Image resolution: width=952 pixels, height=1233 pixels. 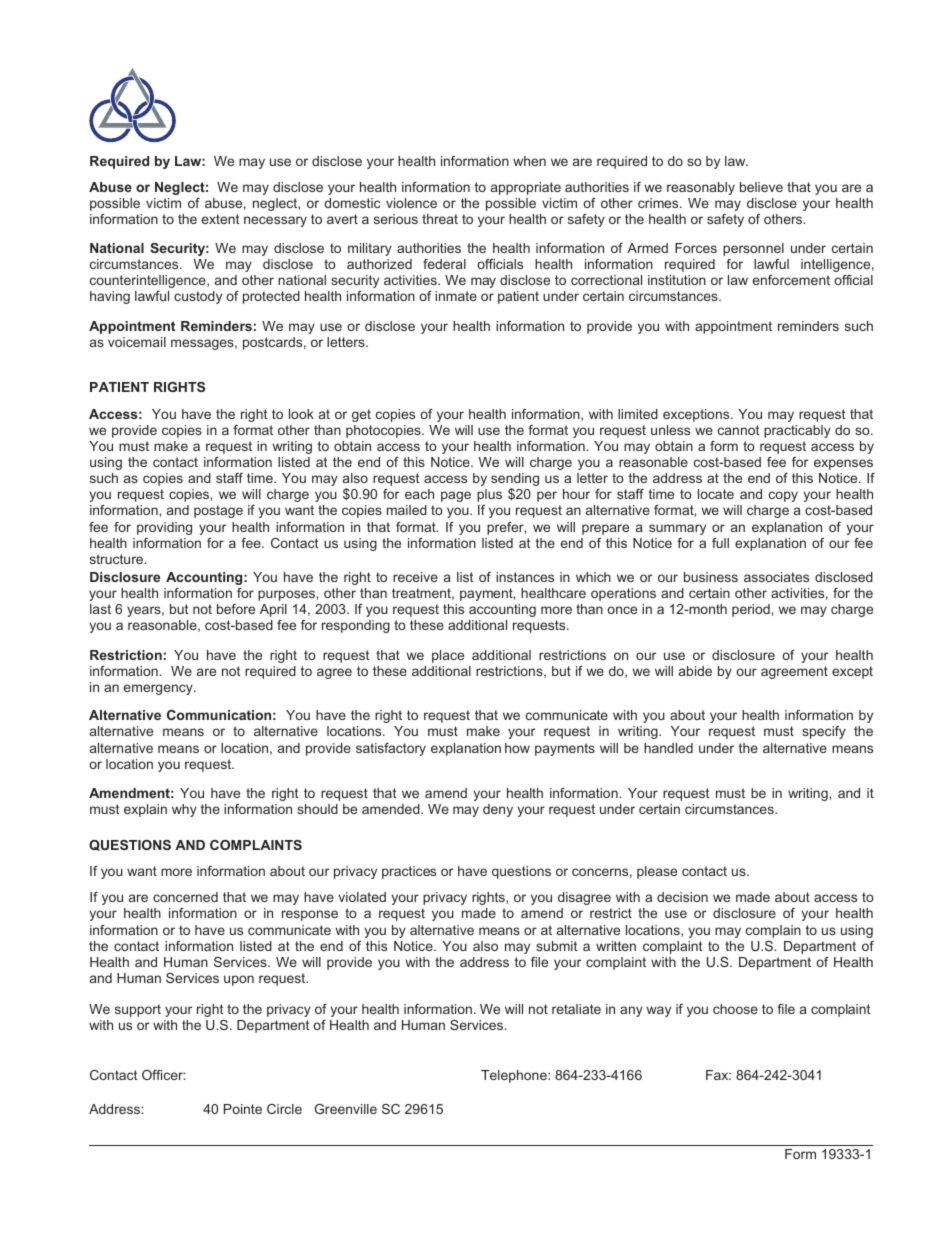 I want to click on appropriate, so click(x=526, y=188).
